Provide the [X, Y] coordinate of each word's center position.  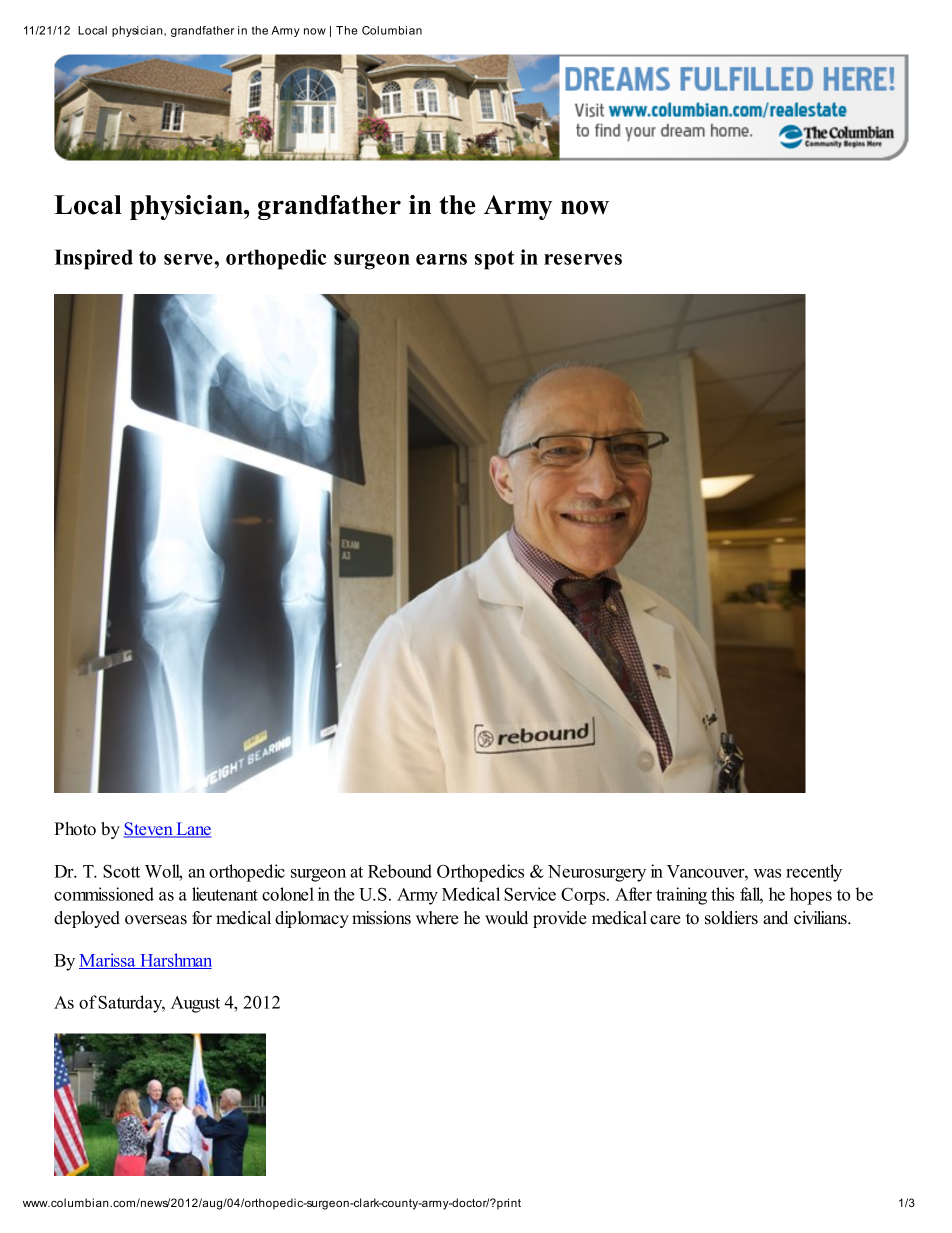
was [767, 873]
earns [441, 259]
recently [814, 873]
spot [494, 260]
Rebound [400, 871]
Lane [192, 830]
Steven [149, 830]
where [437, 918]
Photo [75, 829]
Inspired [93, 259]
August [195, 1004]
